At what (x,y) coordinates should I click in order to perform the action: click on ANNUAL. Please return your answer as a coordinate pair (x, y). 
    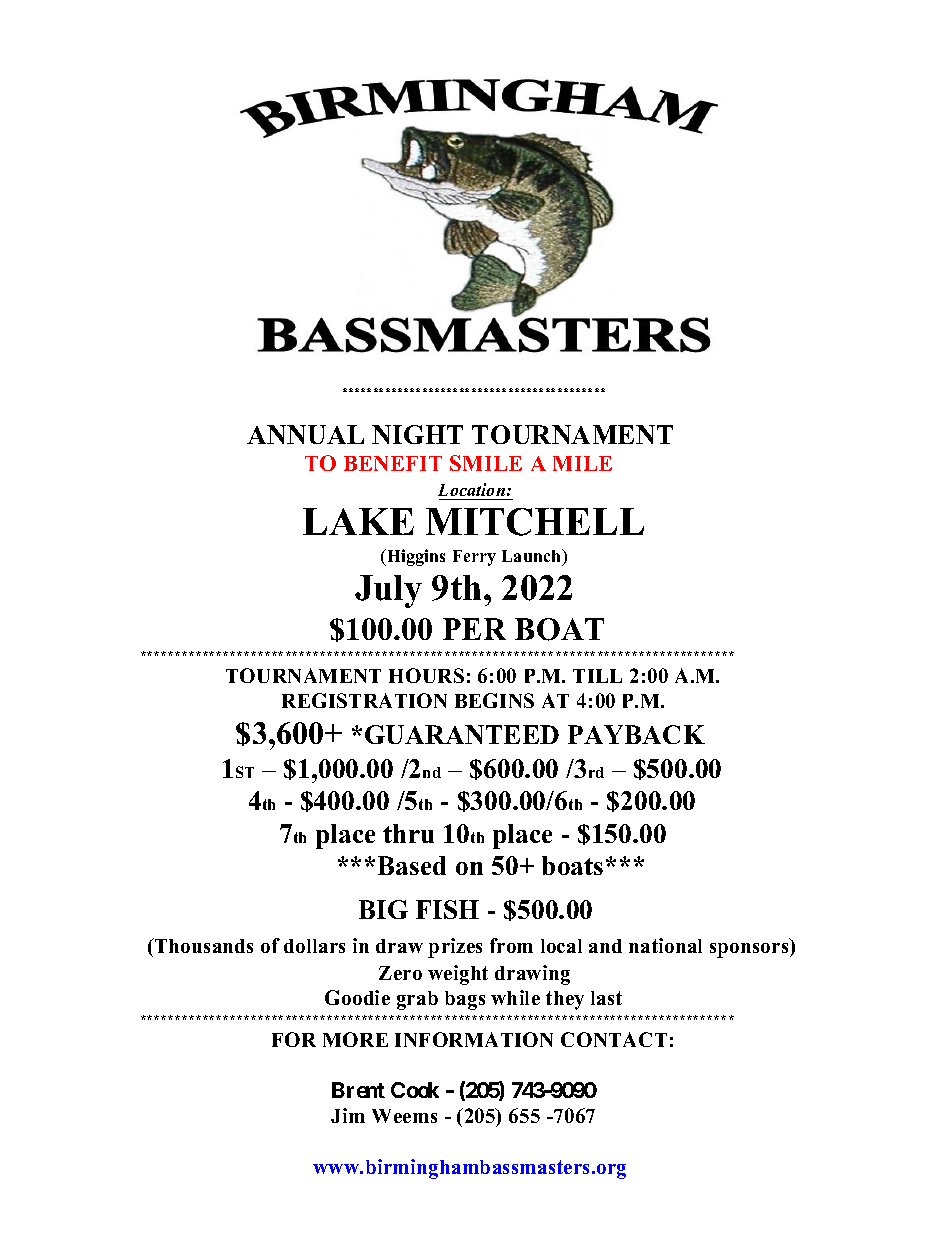
    Looking at the image, I should click on (305, 434).
